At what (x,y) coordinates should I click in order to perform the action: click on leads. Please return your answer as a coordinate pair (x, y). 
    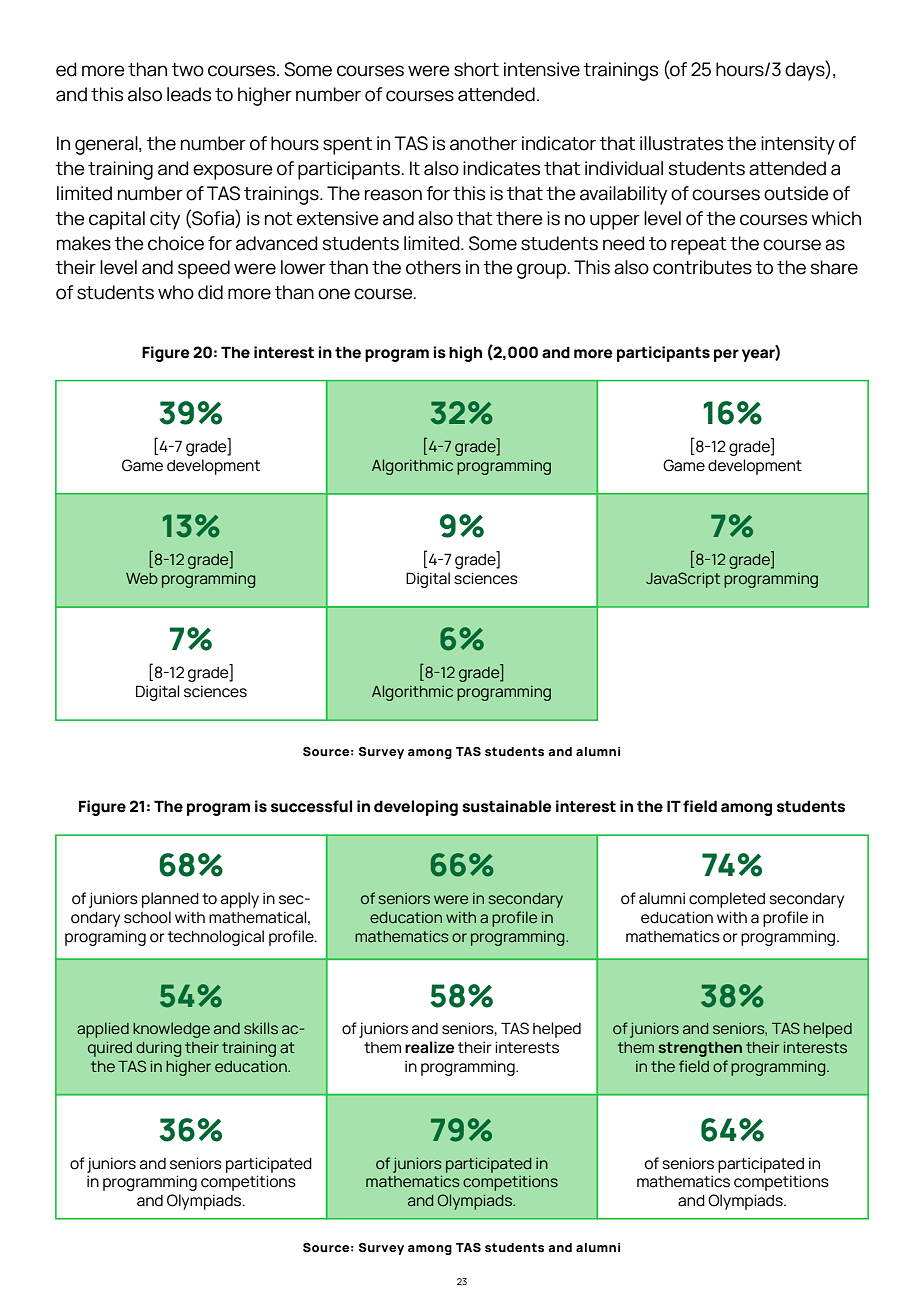
    Looking at the image, I should click on (189, 94).
